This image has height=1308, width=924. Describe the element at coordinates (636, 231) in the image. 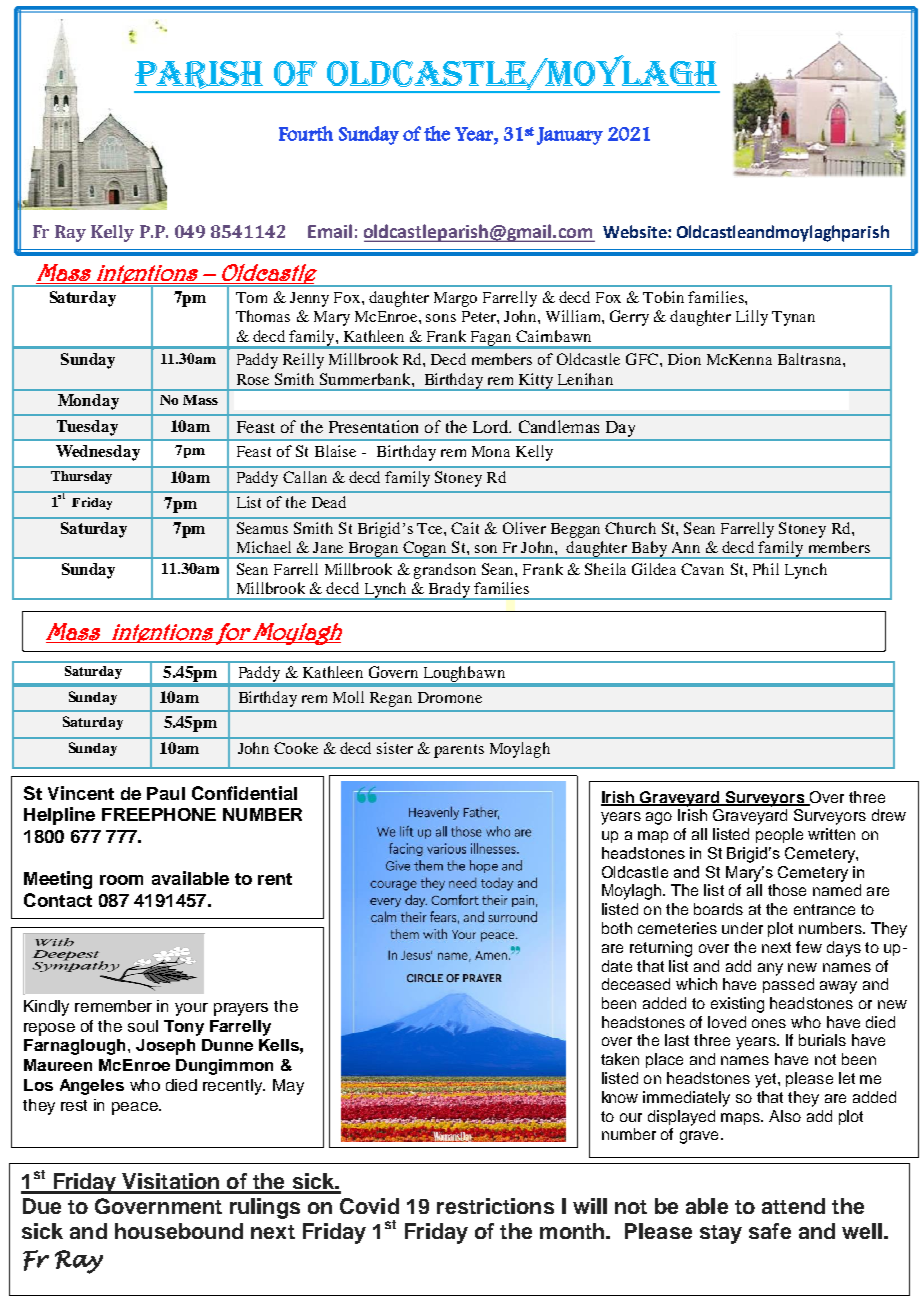

I see `Website` at that location.
